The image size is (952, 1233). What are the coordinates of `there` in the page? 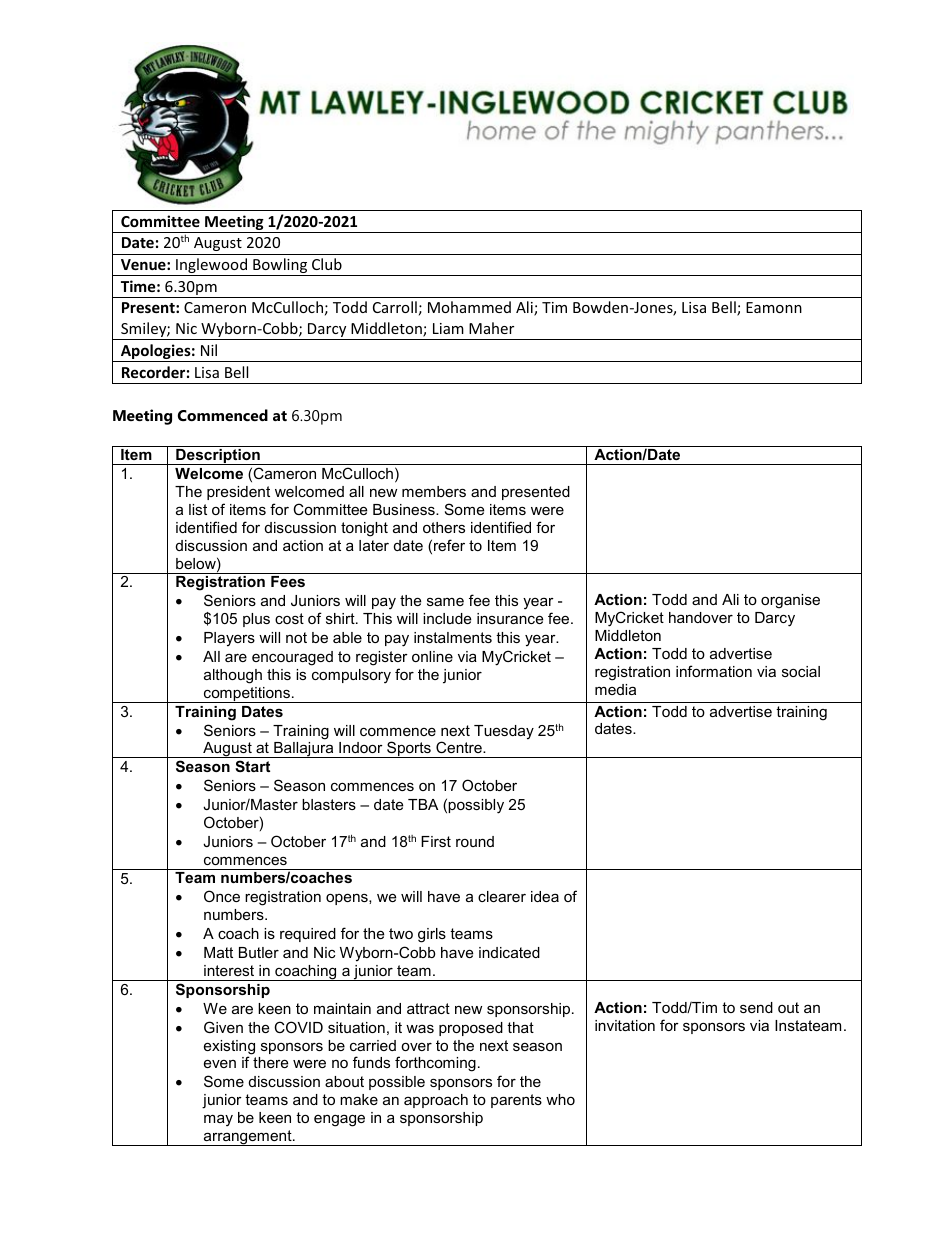 It's located at (270, 1062).
